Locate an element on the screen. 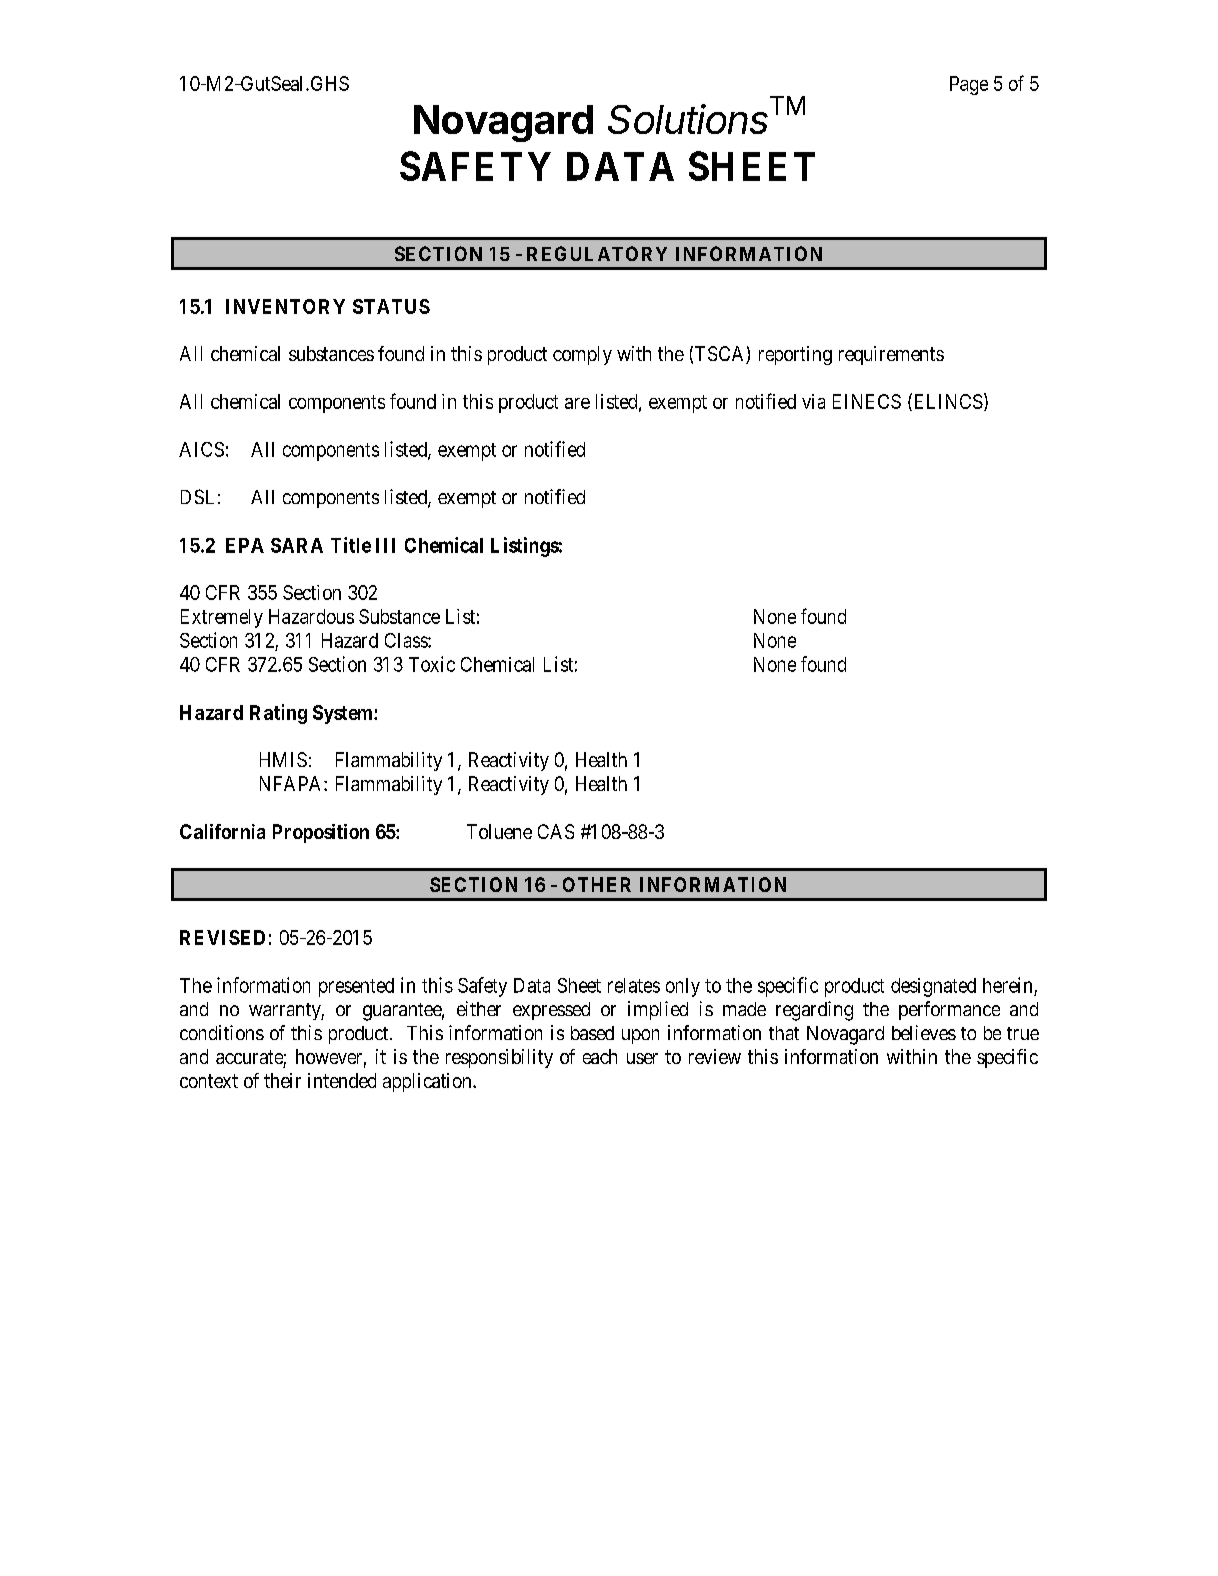  CAS is located at coordinates (556, 831).
